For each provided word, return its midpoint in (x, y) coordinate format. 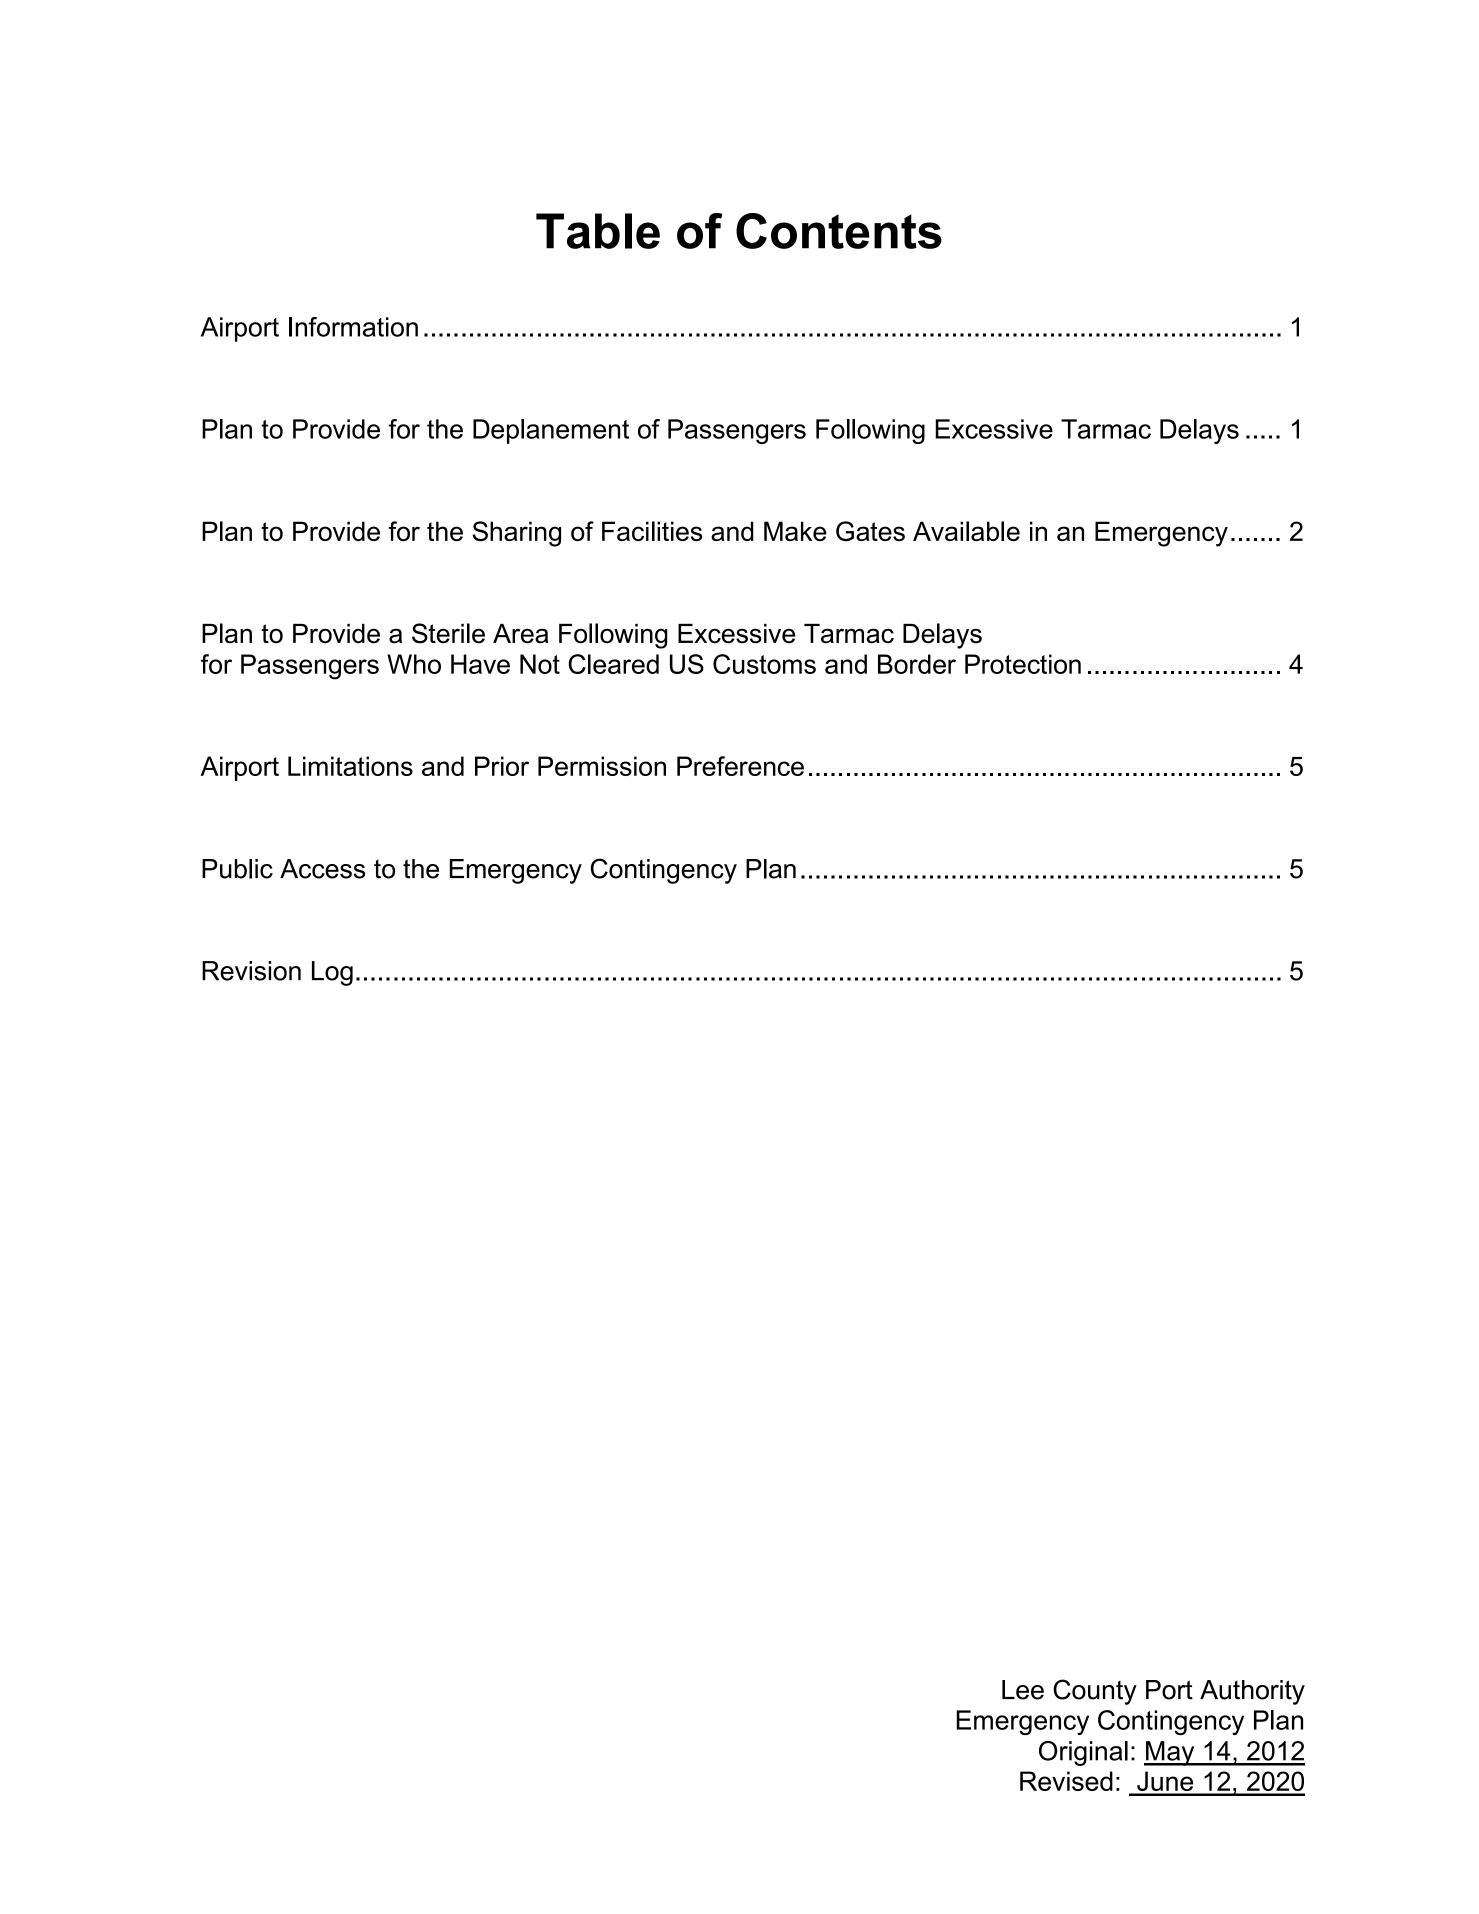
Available (966, 531)
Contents (839, 231)
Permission (602, 766)
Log (332, 973)
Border (917, 664)
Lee (1023, 1690)
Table (598, 231)
